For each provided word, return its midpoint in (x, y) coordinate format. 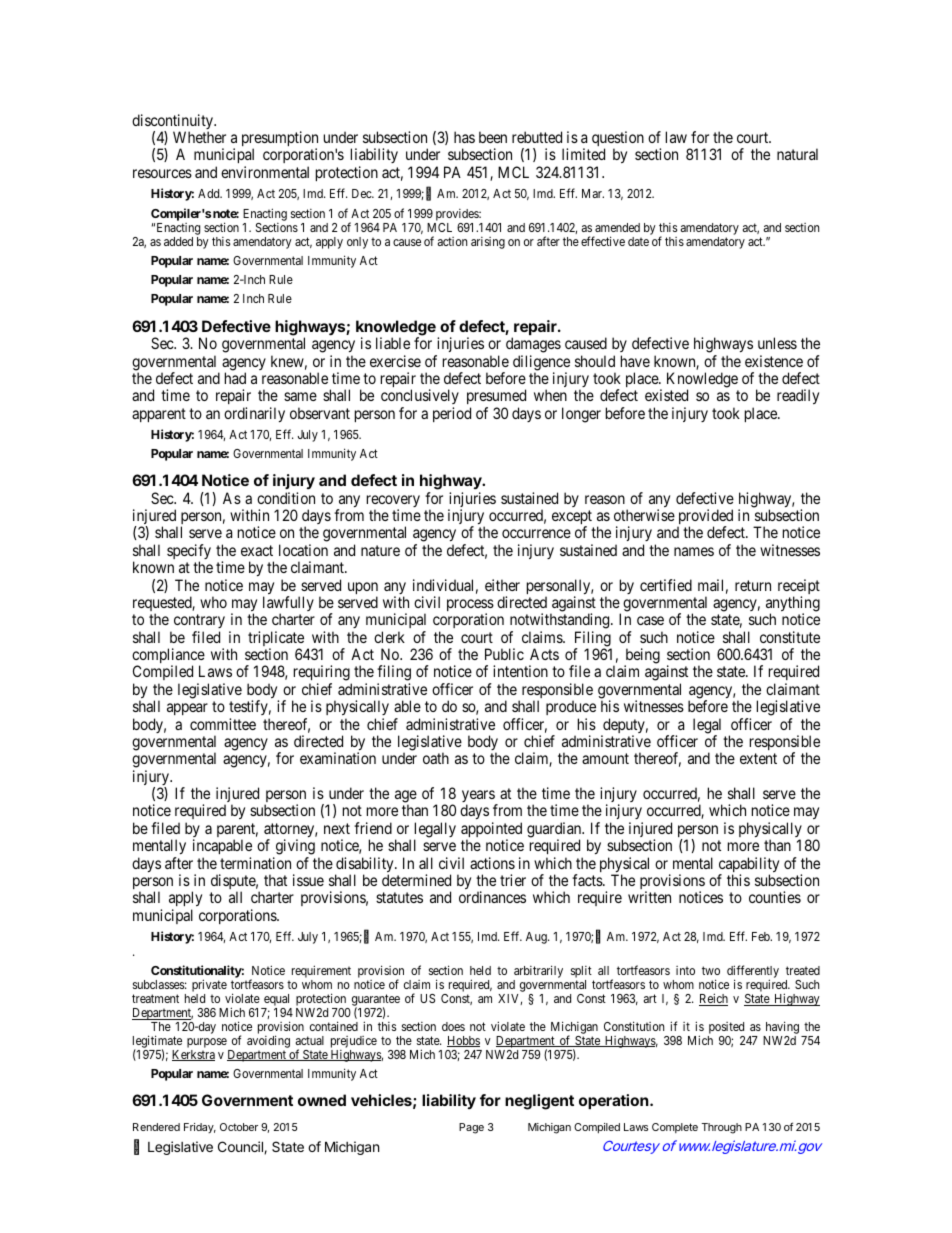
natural (797, 154)
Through (721, 1128)
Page (471, 1128)
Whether (199, 137)
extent (758, 758)
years (479, 797)
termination (255, 863)
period (452, 414)
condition (286, 498)
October (239, 1127)
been (493, 137)
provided (705, 518)
